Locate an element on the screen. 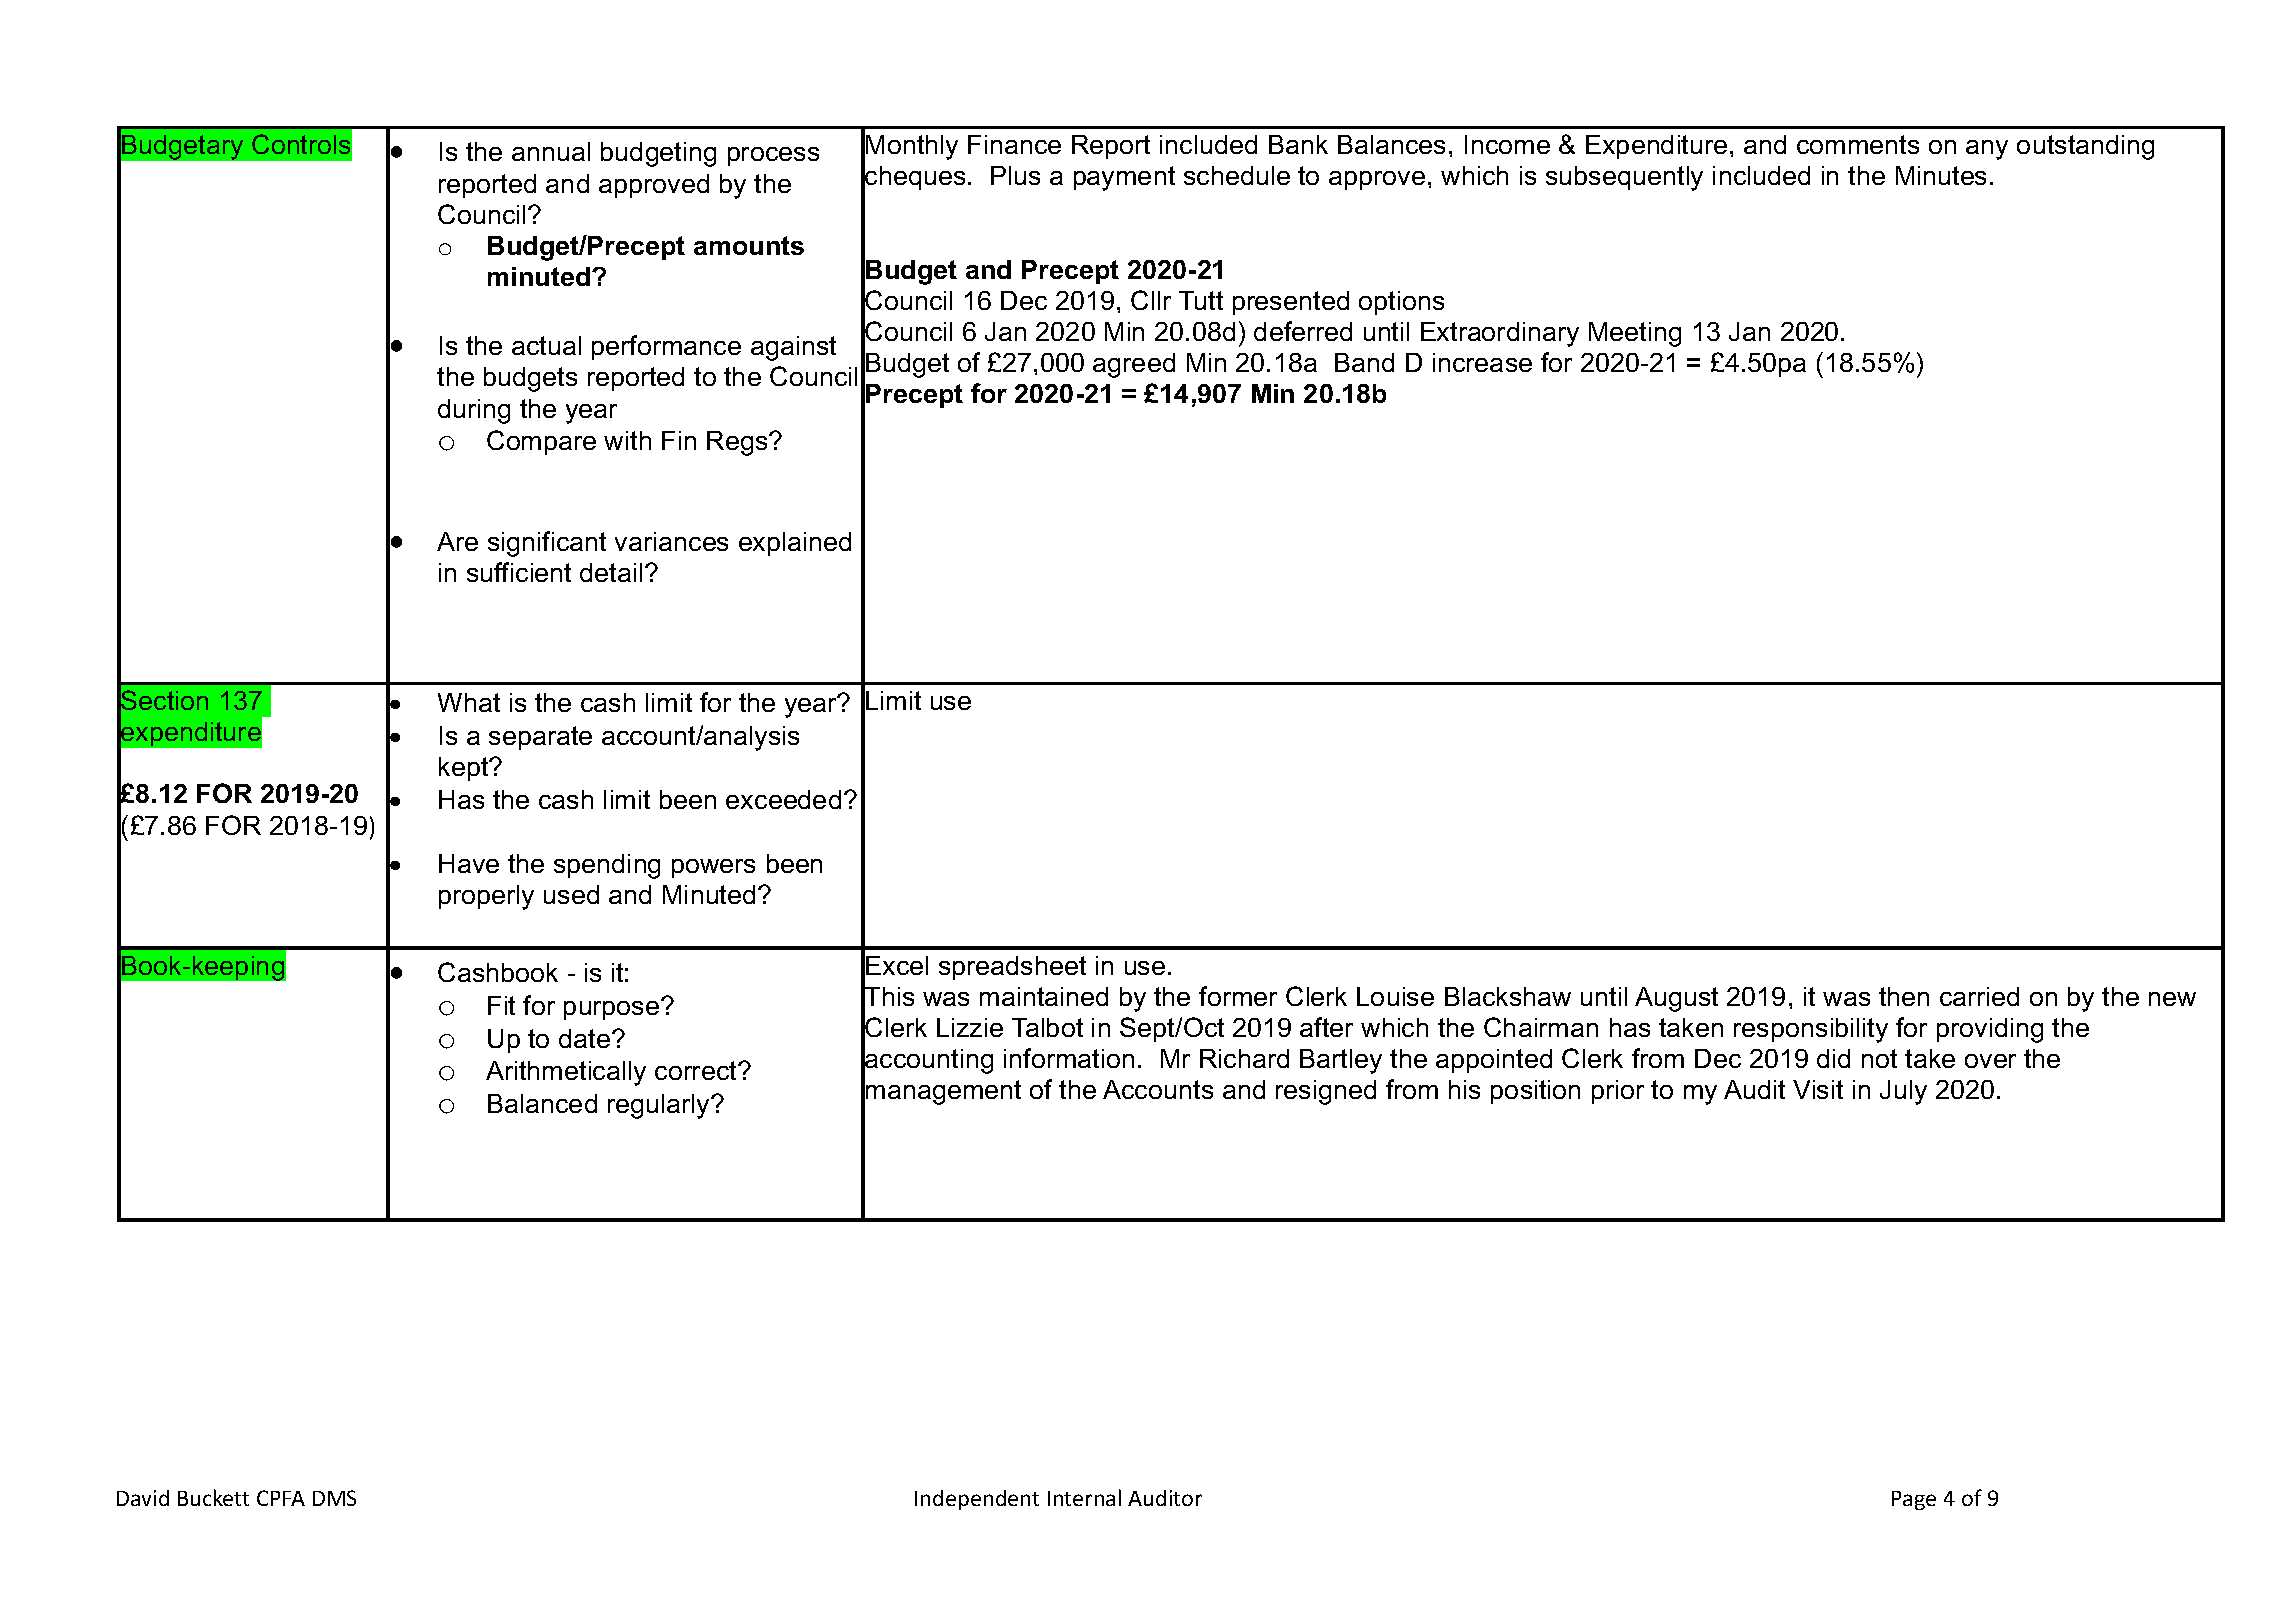  Internal is located at coordinates (1084, 1497).
